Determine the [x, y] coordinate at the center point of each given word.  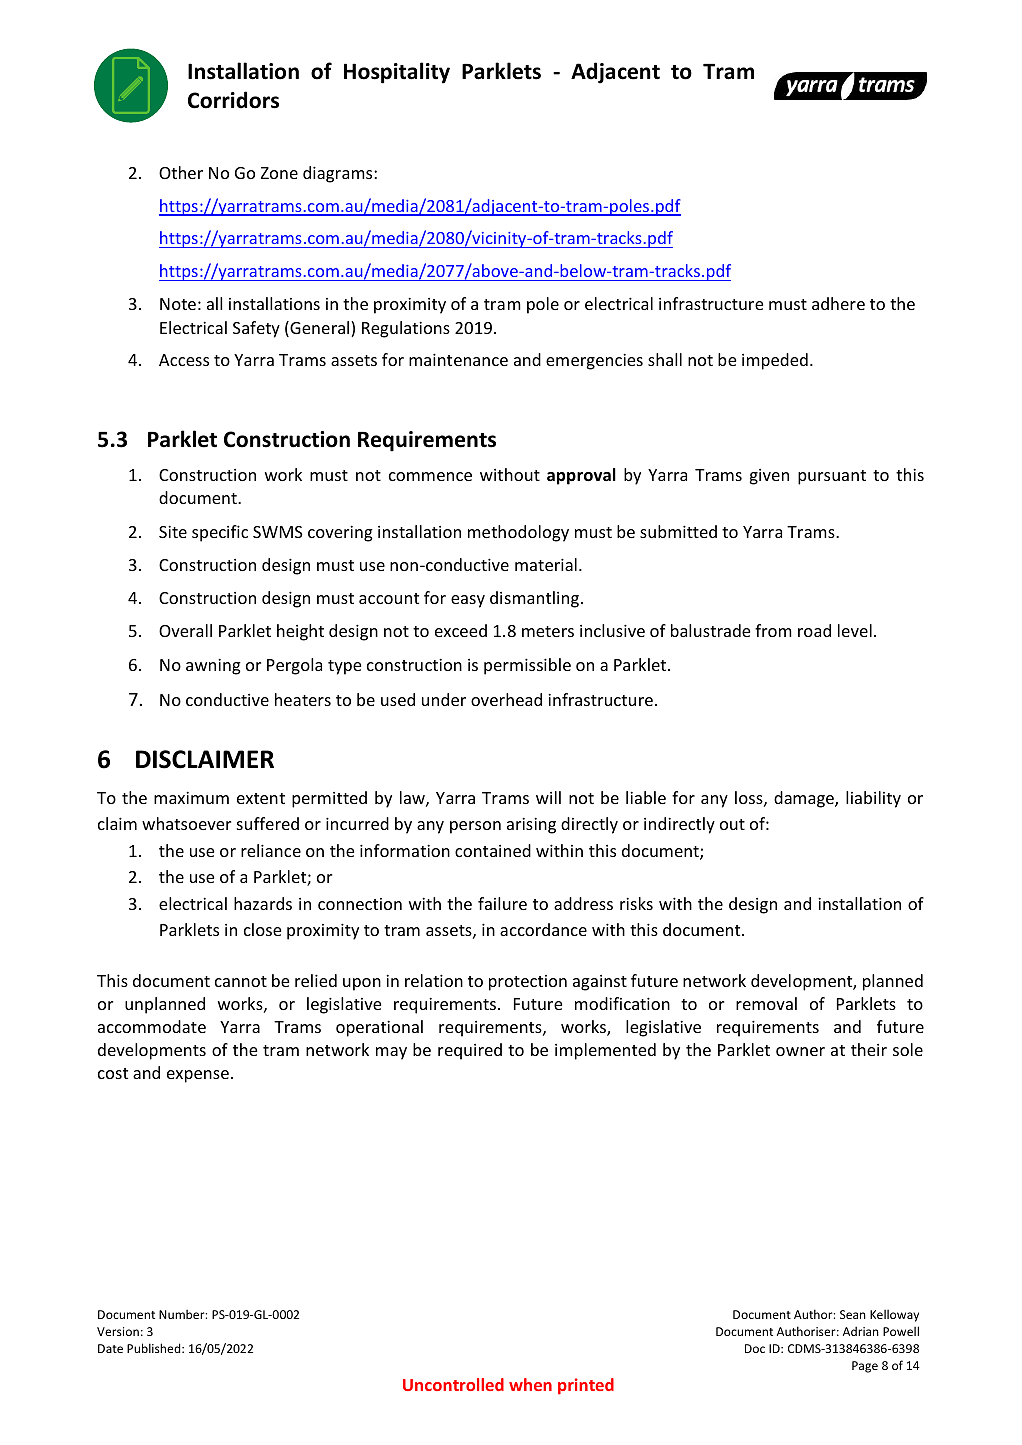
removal [766, 1003]
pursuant [832, 477]
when [530, 1384]
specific [220, 533]
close [262, 929]
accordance [543, 929]
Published [155, 1348]
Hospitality [397, 73]
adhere [838, 303]
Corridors [233, 100]
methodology [518, 533]
